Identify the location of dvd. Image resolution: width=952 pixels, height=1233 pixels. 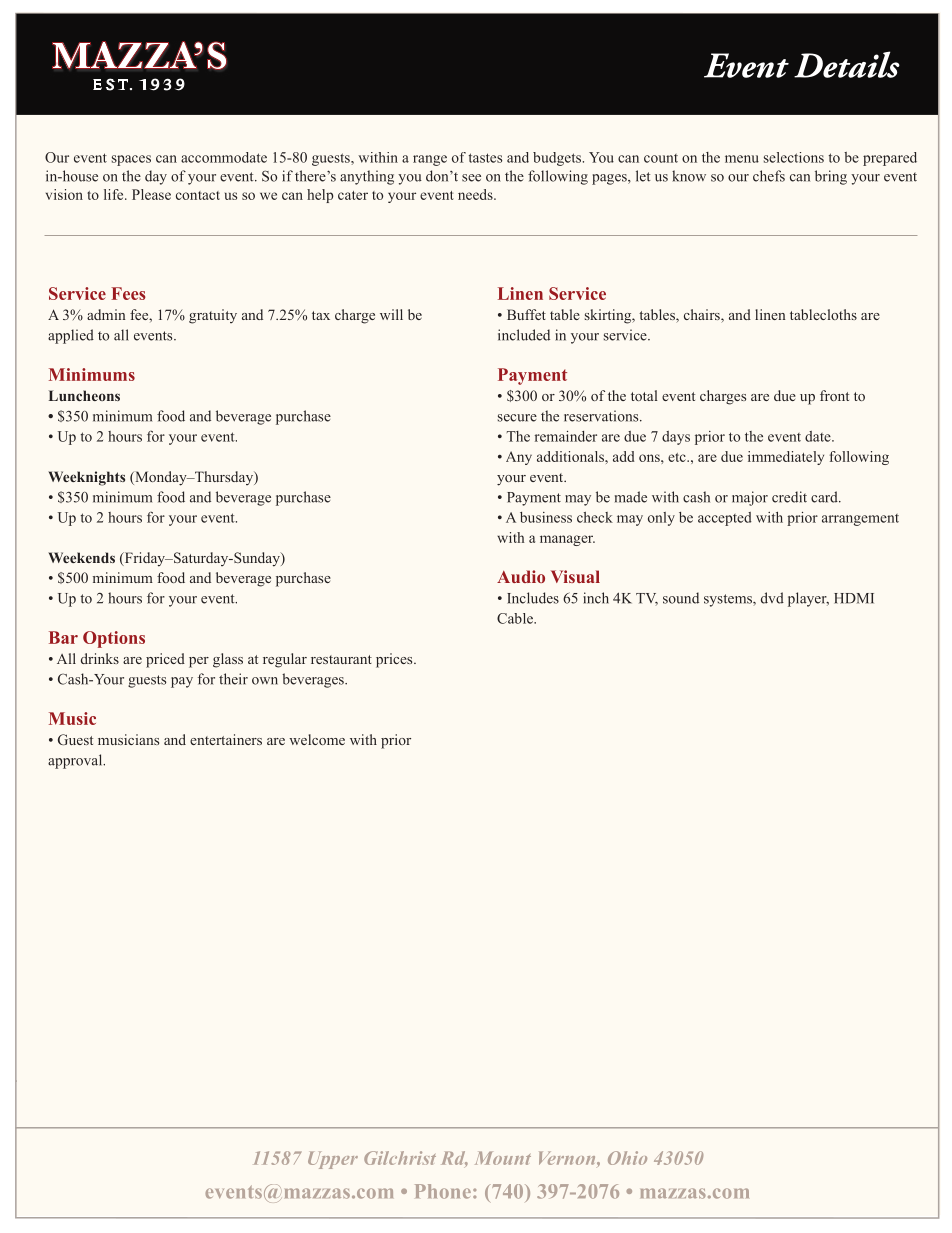
(772, 598).
